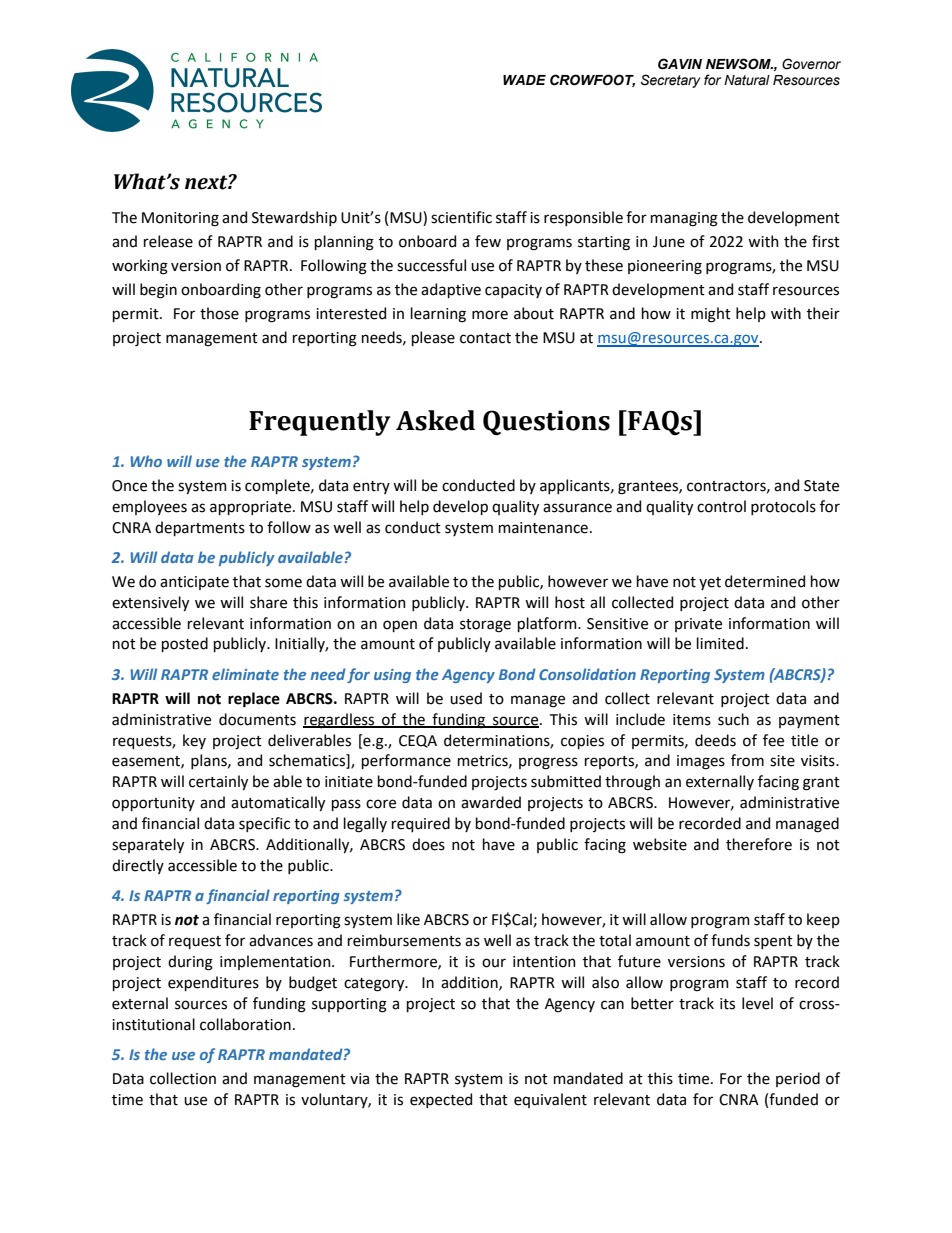 This page has width=952, height=1233. What do you see at coordinates (721, 506) in the page?
I see `control` at bounding box center [721, 506].
